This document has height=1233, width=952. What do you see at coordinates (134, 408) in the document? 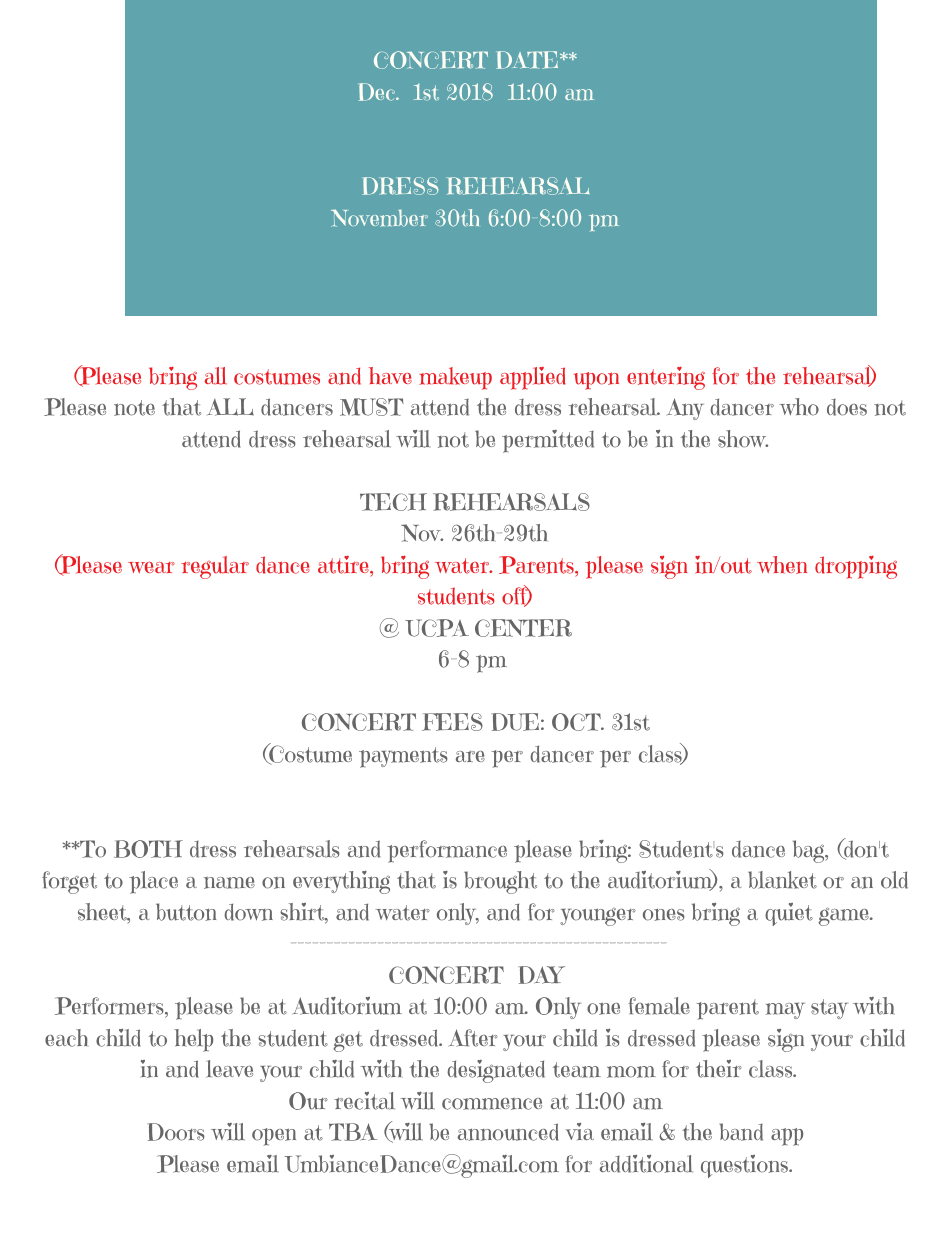
I see `note` at bounding box center [134, 408].
